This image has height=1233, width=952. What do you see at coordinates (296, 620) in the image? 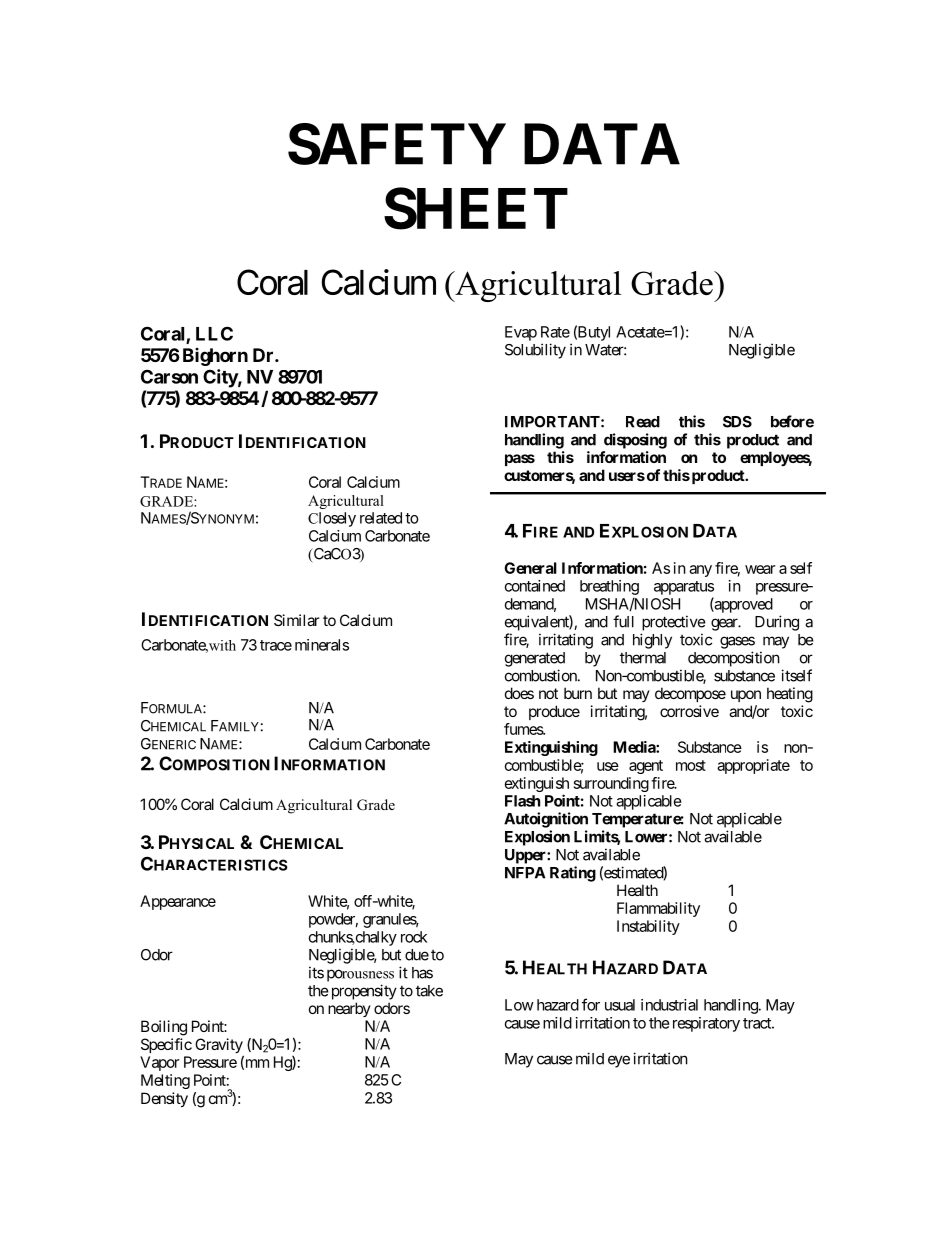
I see `Similar` at bounding box center [296, 620].
